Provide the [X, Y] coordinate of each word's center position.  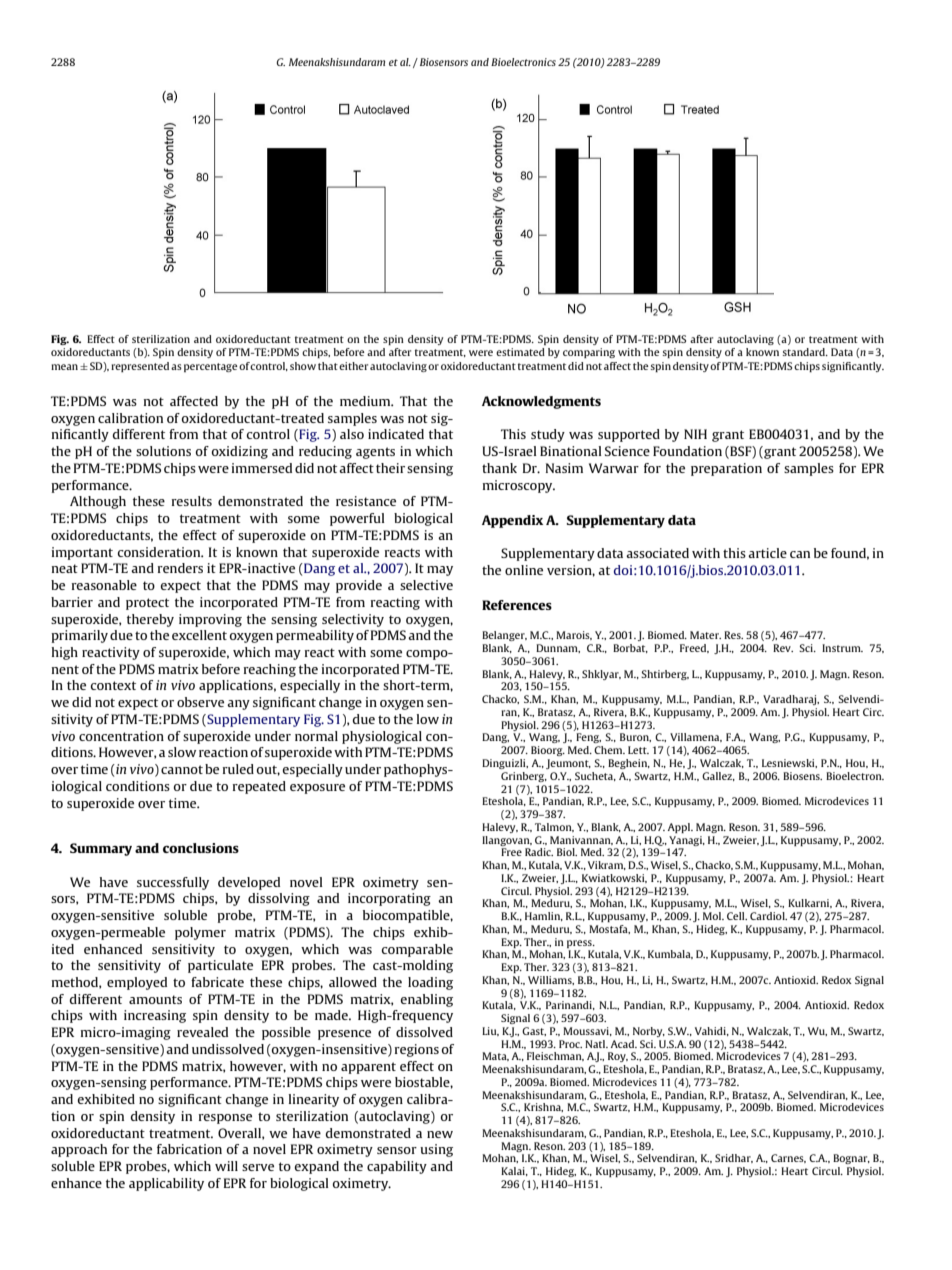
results [192, 501]
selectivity [353, 620]
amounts [155, 999]
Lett [638, 750]
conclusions [201, 848]
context [113, 685]
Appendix [512, 521]
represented [140, 367]
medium [366, 401]
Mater [705, 635]
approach [79, 1150]
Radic [539, 852]
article [767, 553]
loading [430, 983]
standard [805, 352]
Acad [624, 1044]
